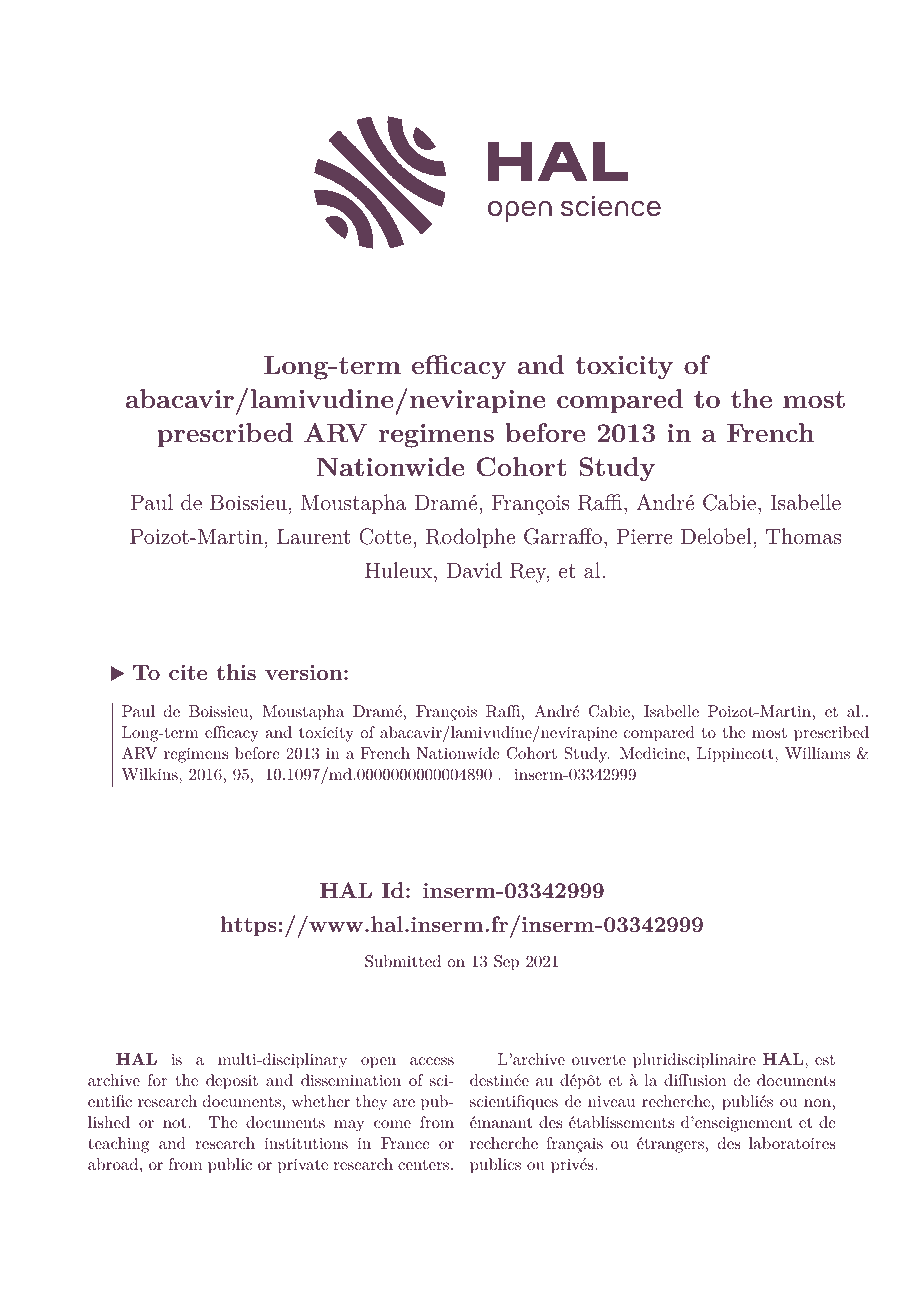  What do you see at coordinates (654, 753) in the screenshot?
I see `Medicine` at bounding box center [654, 753].
